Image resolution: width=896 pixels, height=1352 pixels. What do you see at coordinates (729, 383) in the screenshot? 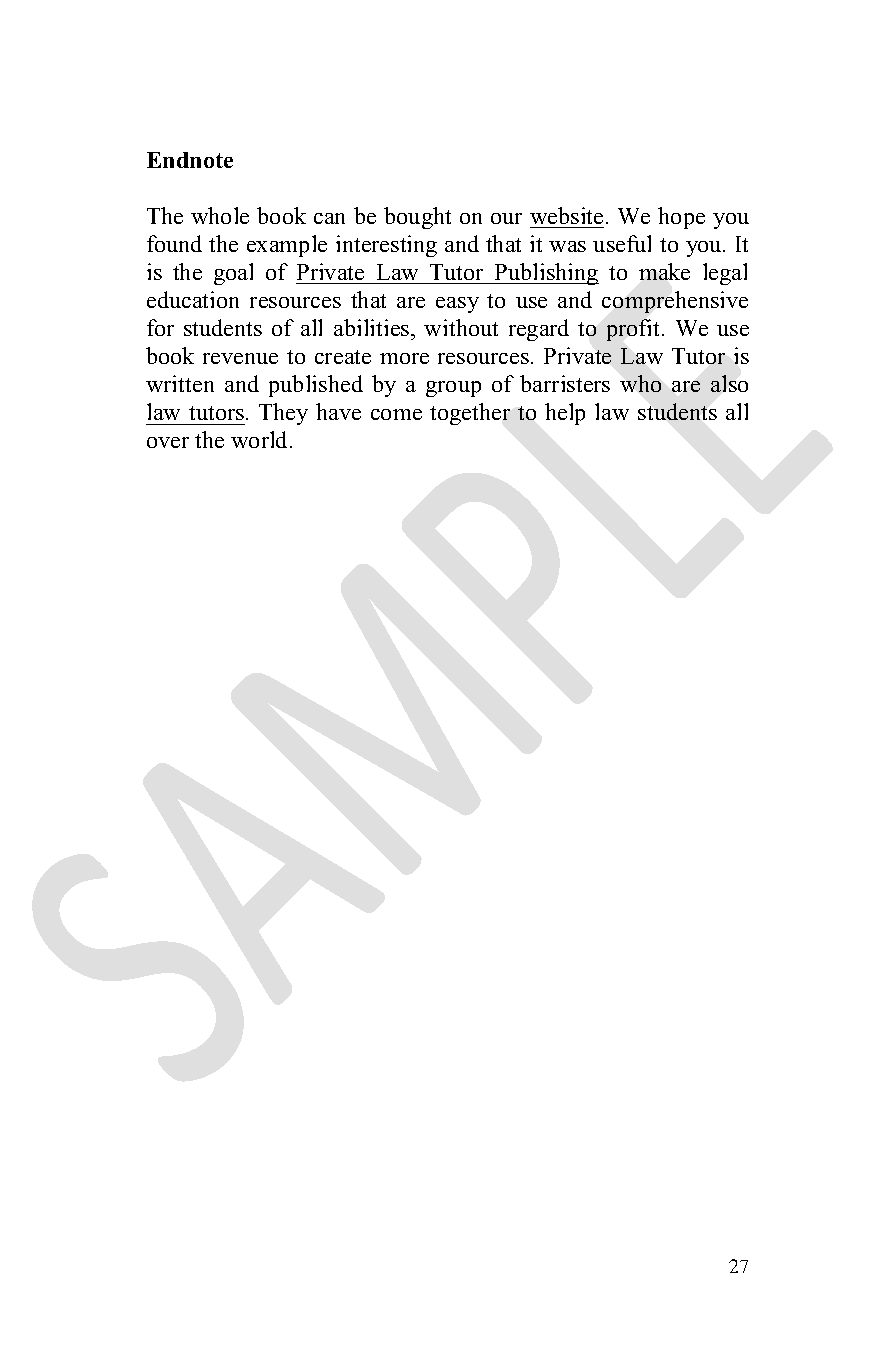
I see `also` at bounding box center [729, 383].
